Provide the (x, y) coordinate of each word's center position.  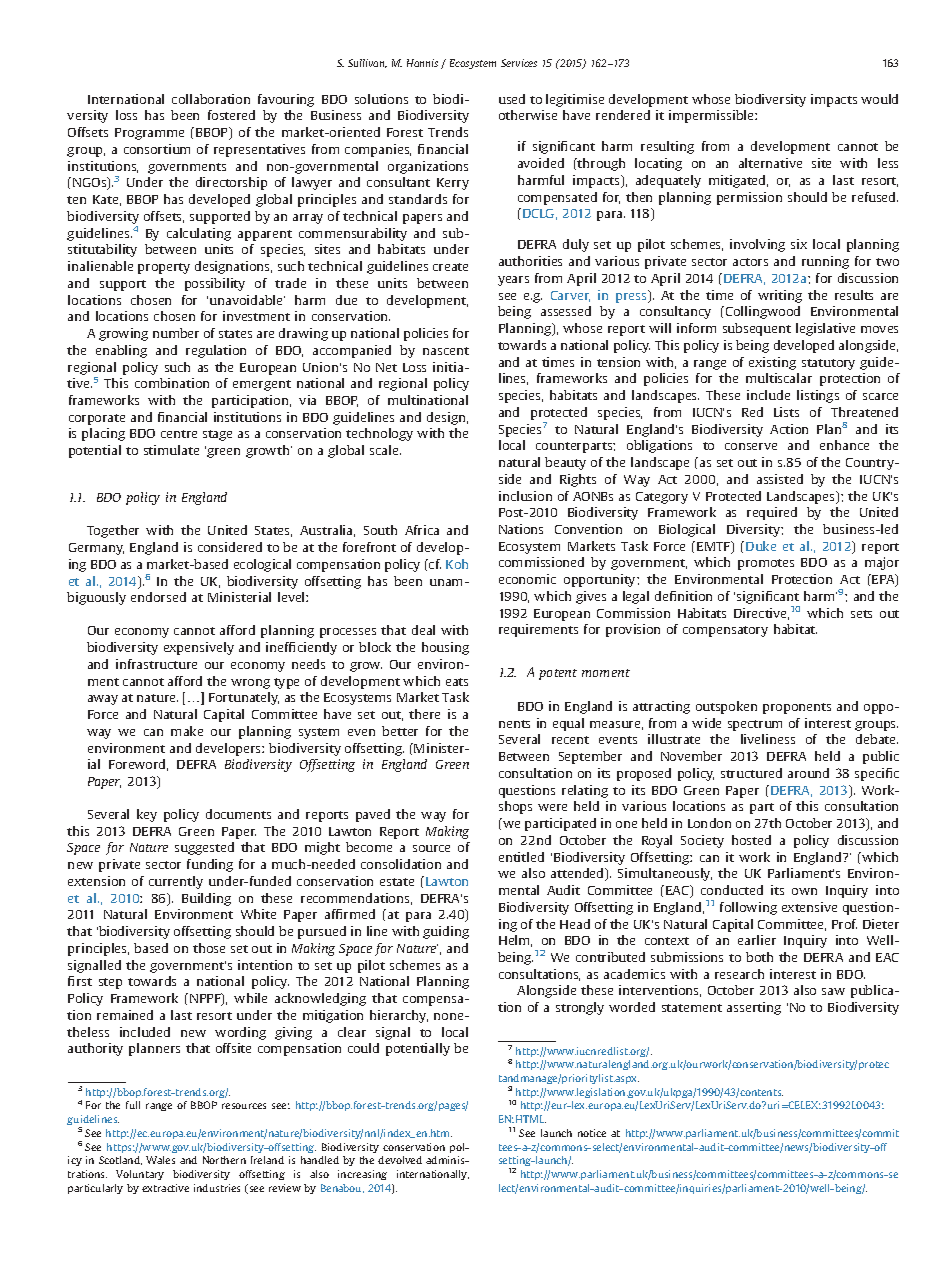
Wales (160, 1160)
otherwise (528, 115)
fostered (231, 115)
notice (592, 1133)
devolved (400, 1160)
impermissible (712, 116)
